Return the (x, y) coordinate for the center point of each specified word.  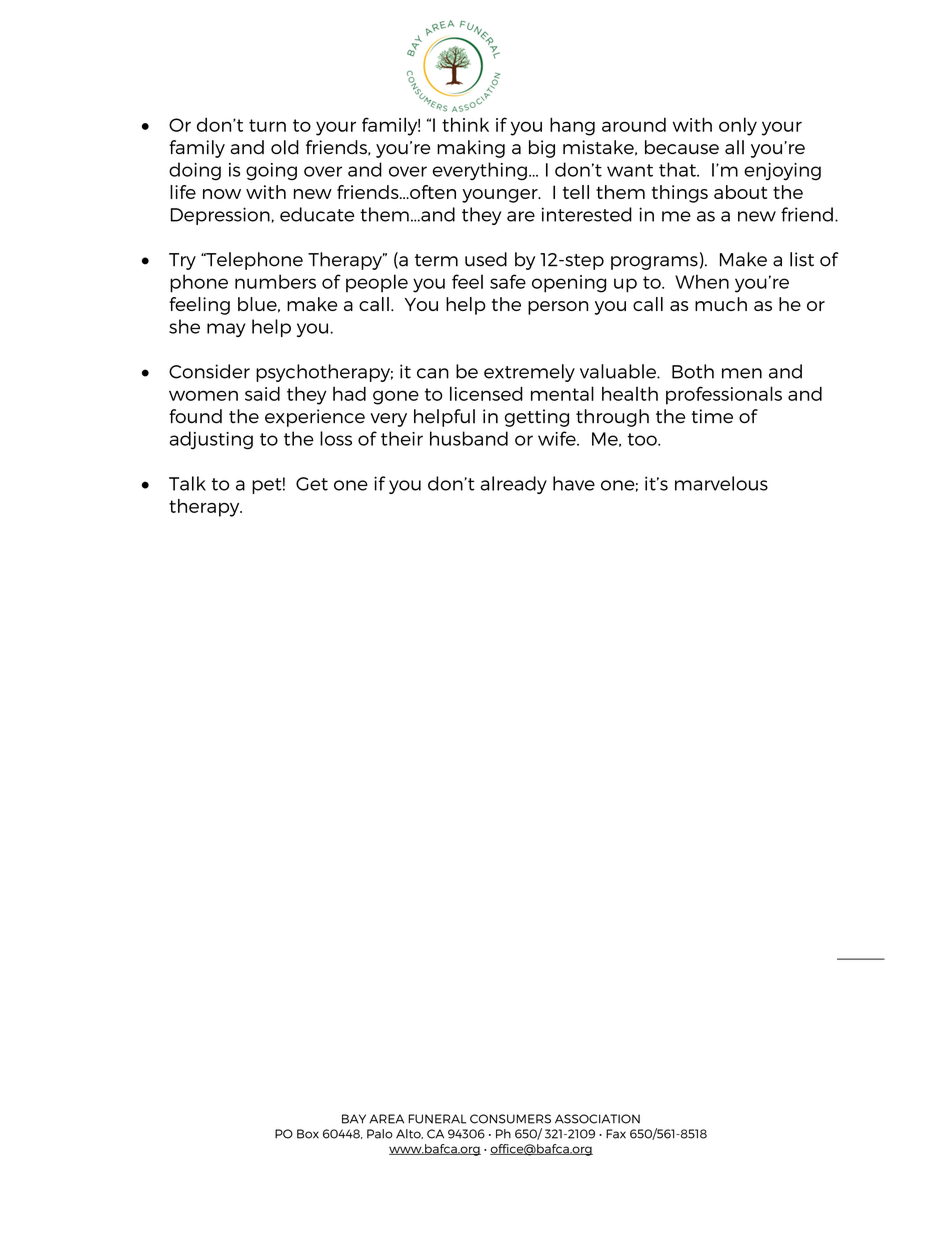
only (738, 126)
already (513, 485)
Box (308, 1134)
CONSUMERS (510, 1119)
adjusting (211, 440)
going (271, 172)
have (574, 483)
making (471, 149)
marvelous (721, 483)
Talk (187, 483)
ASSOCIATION (597, 1119)
